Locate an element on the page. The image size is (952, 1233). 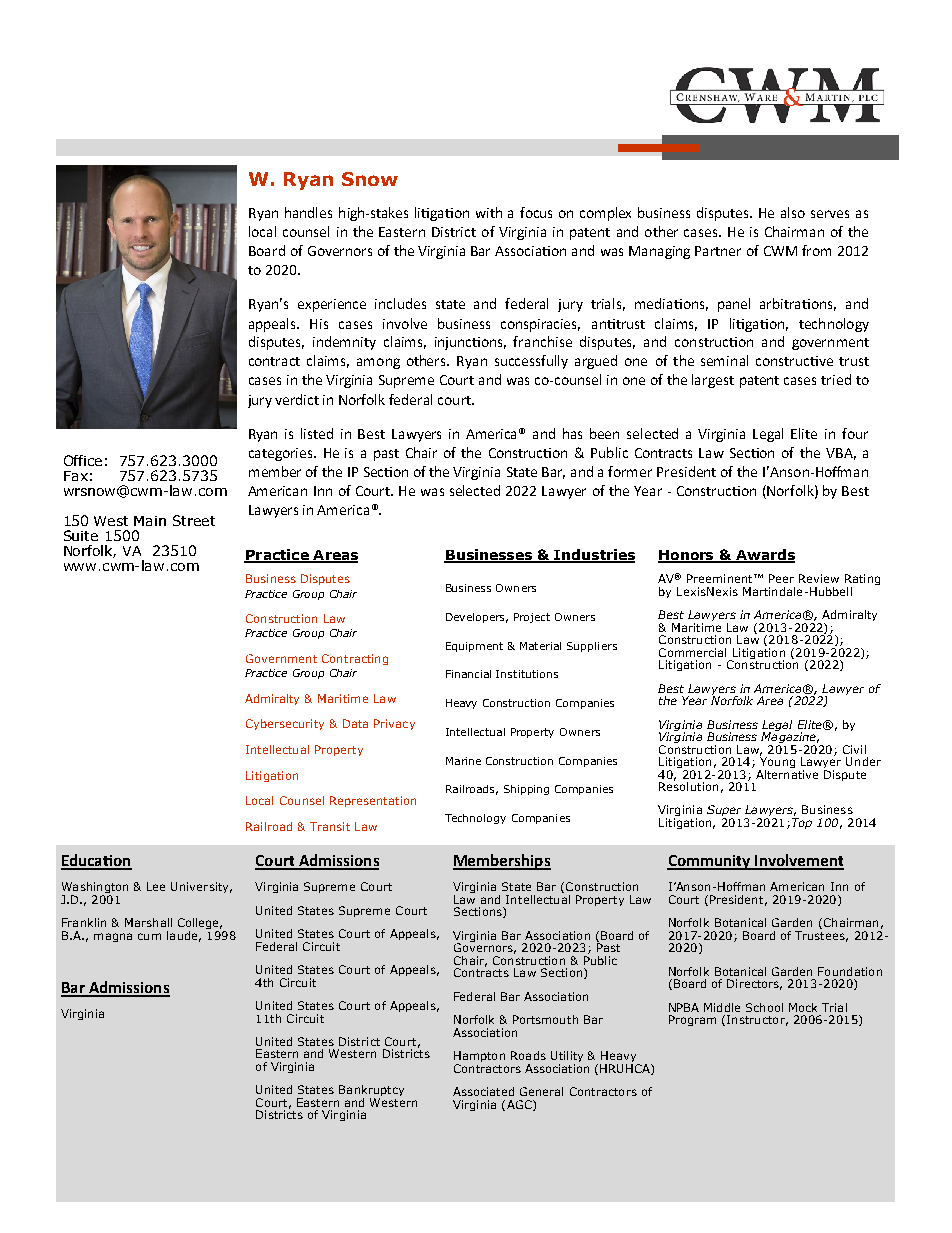
has is located at coordinates (572, 433).
